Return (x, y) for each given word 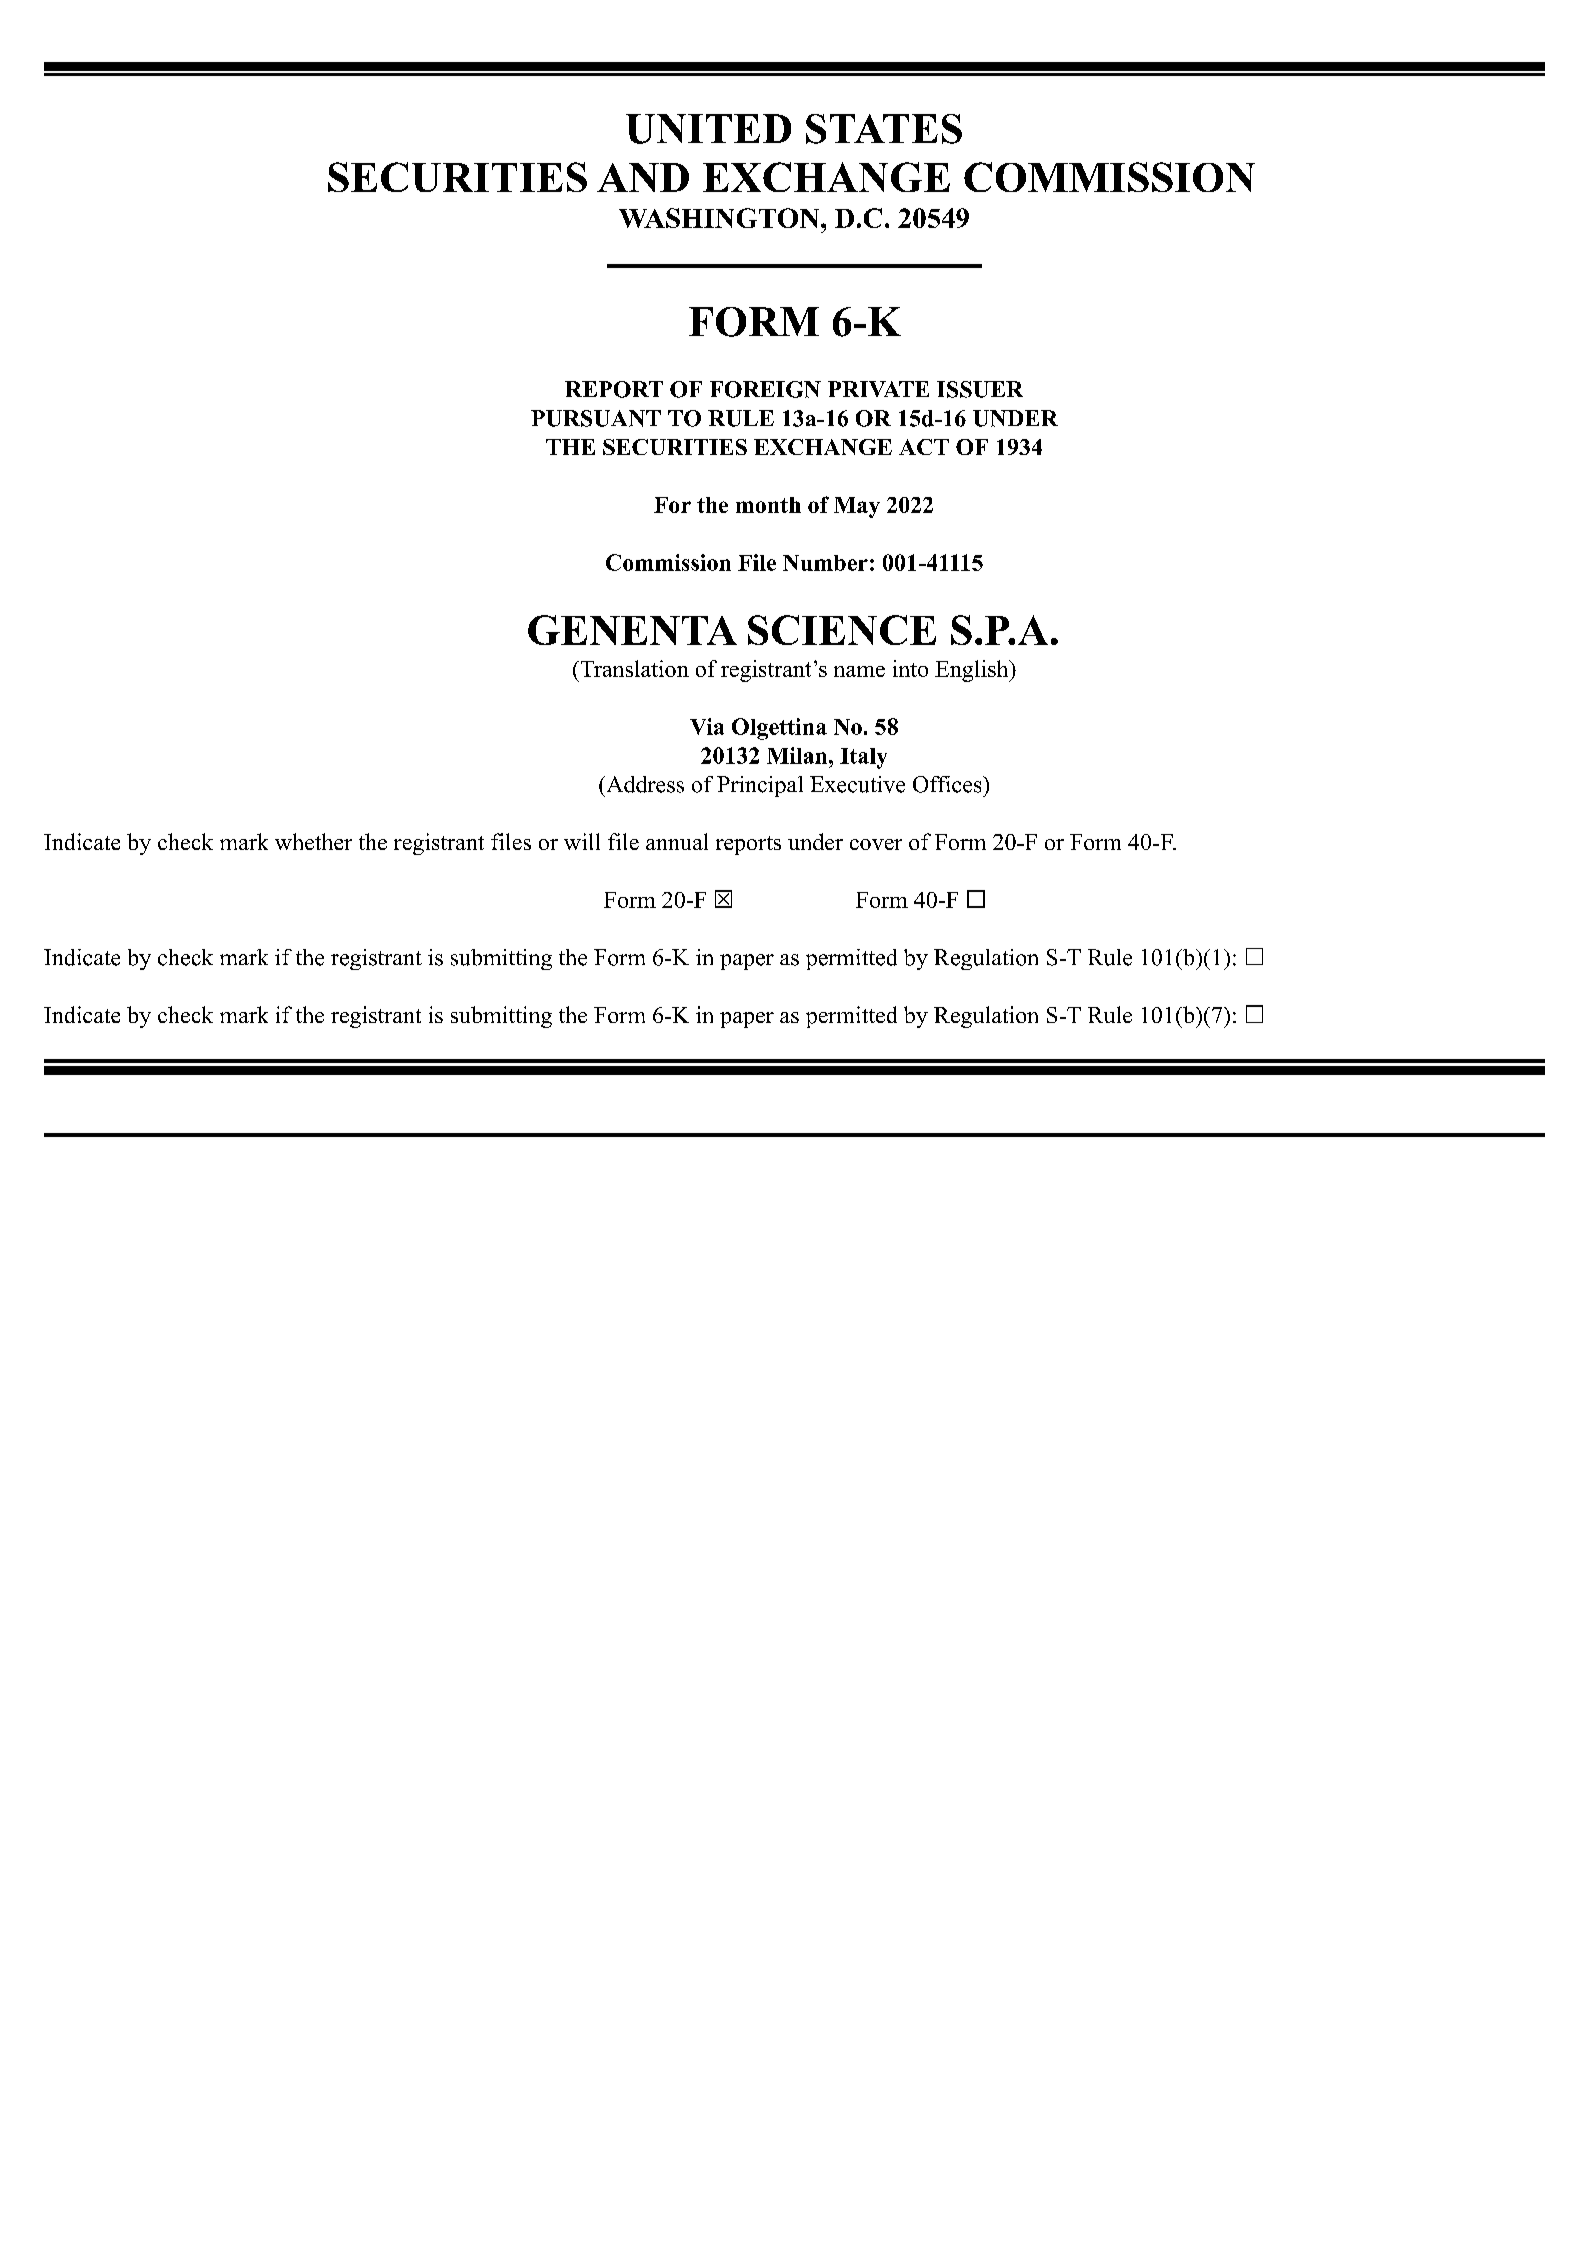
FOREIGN (765, 389)
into (910, 668)
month (768, 505)
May (857, 507)
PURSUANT (596, 418)
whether (313, 841)
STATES (884, 129)
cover (876, 844)
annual (677, 841)
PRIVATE (878, 389)
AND (643, 177)
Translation (633, 668)
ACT (924, 447)
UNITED (708, 129)
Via (707, 726)
